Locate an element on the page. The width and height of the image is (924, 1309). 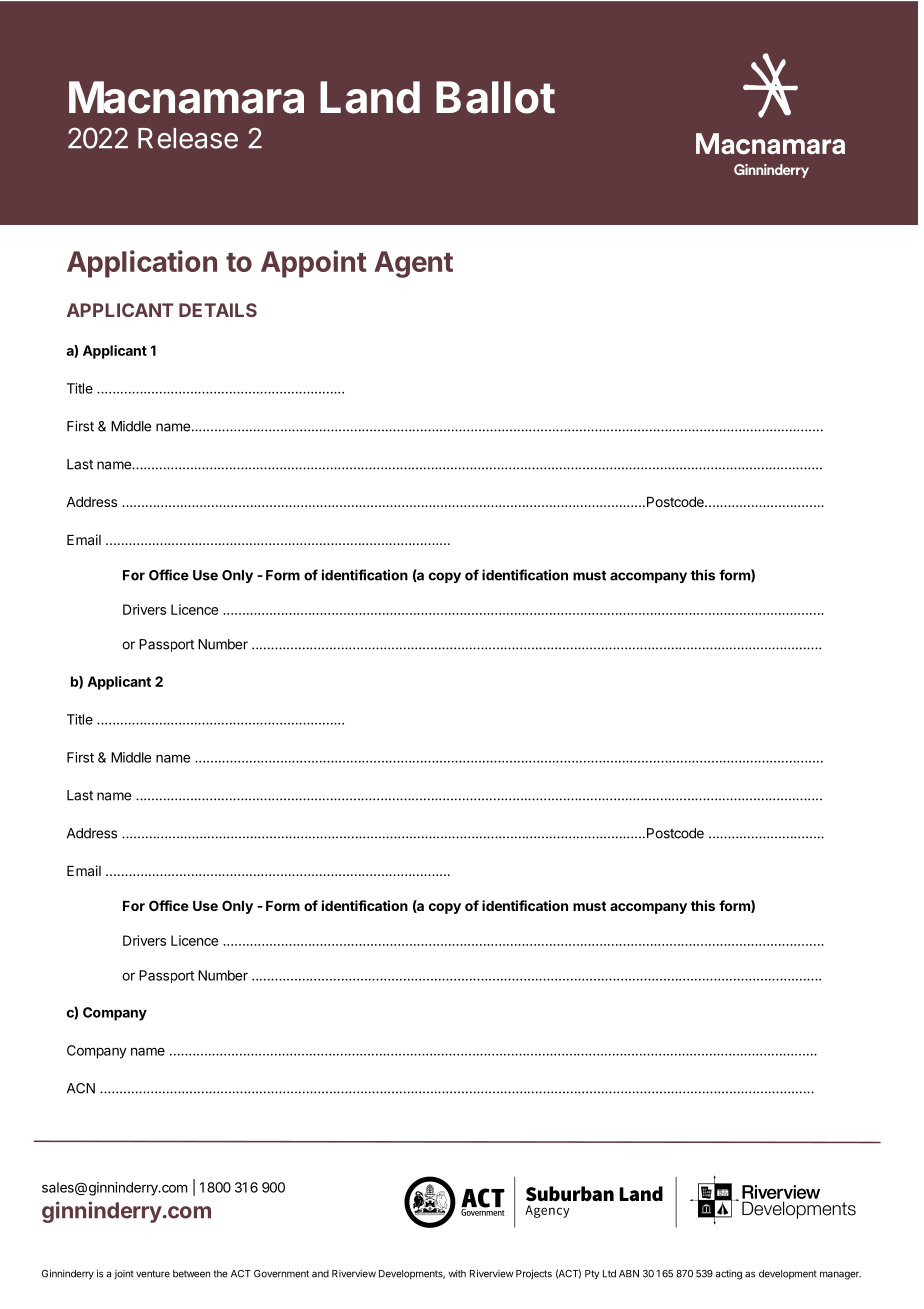
with is located at coordinates (457, 1274).
